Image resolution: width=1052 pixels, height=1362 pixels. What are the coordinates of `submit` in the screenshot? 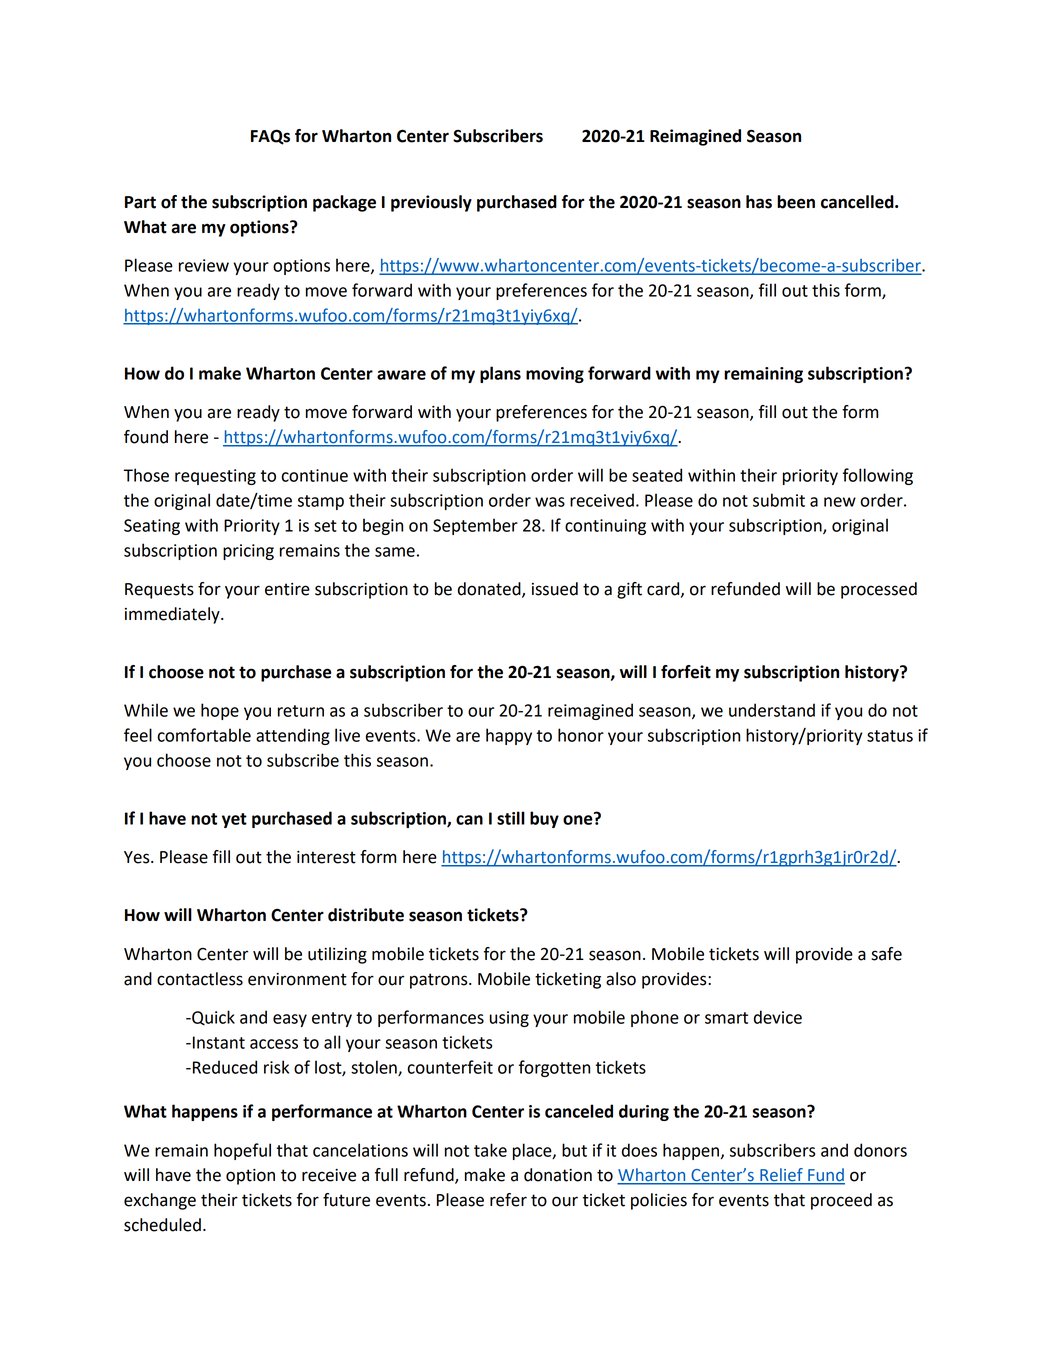 It's located at (779, 500).
